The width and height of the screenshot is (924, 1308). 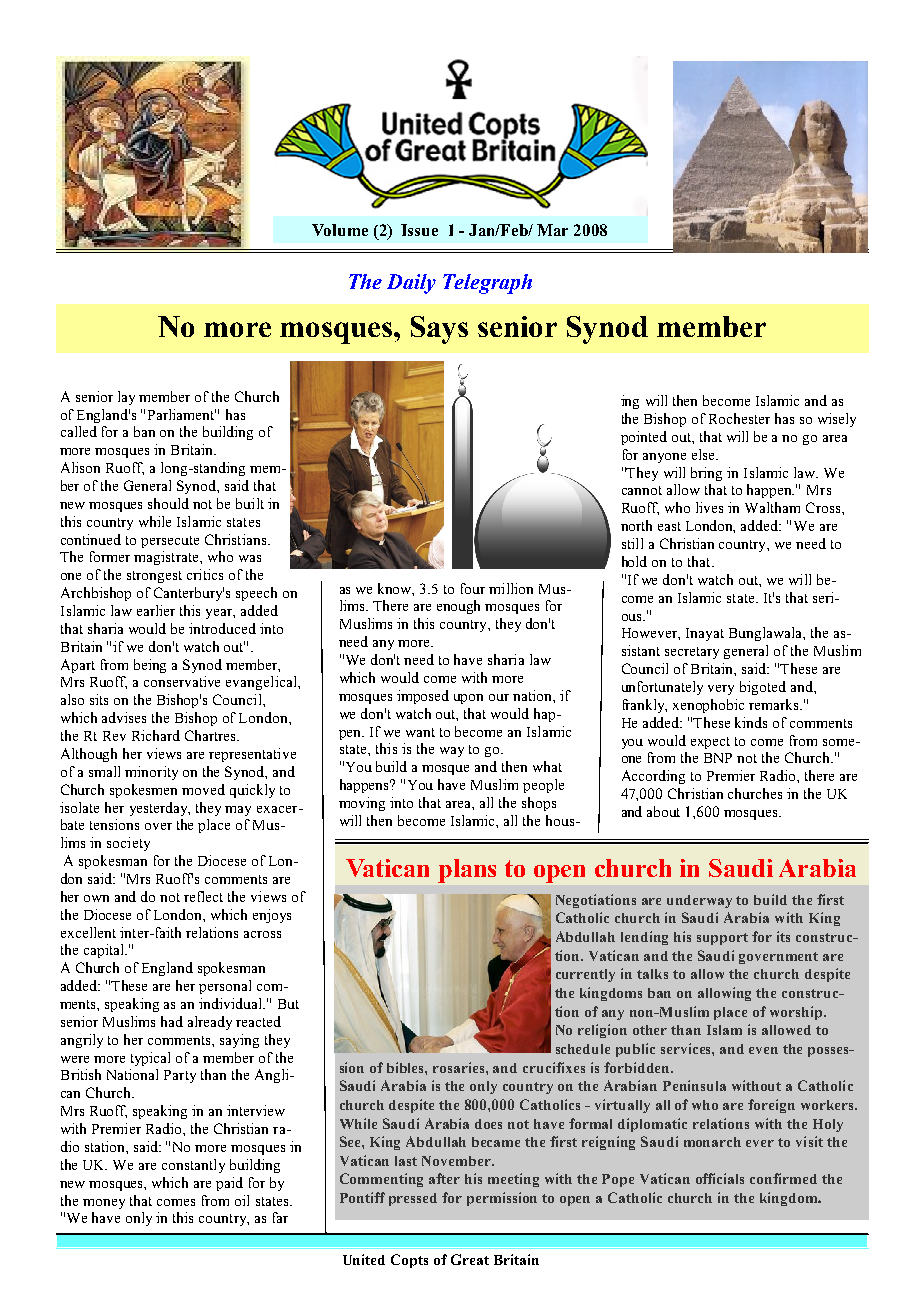 What do you see at coordinates (720, 1178) in the screenshot?
I see `officials` at bounding box center [720, 1178].
